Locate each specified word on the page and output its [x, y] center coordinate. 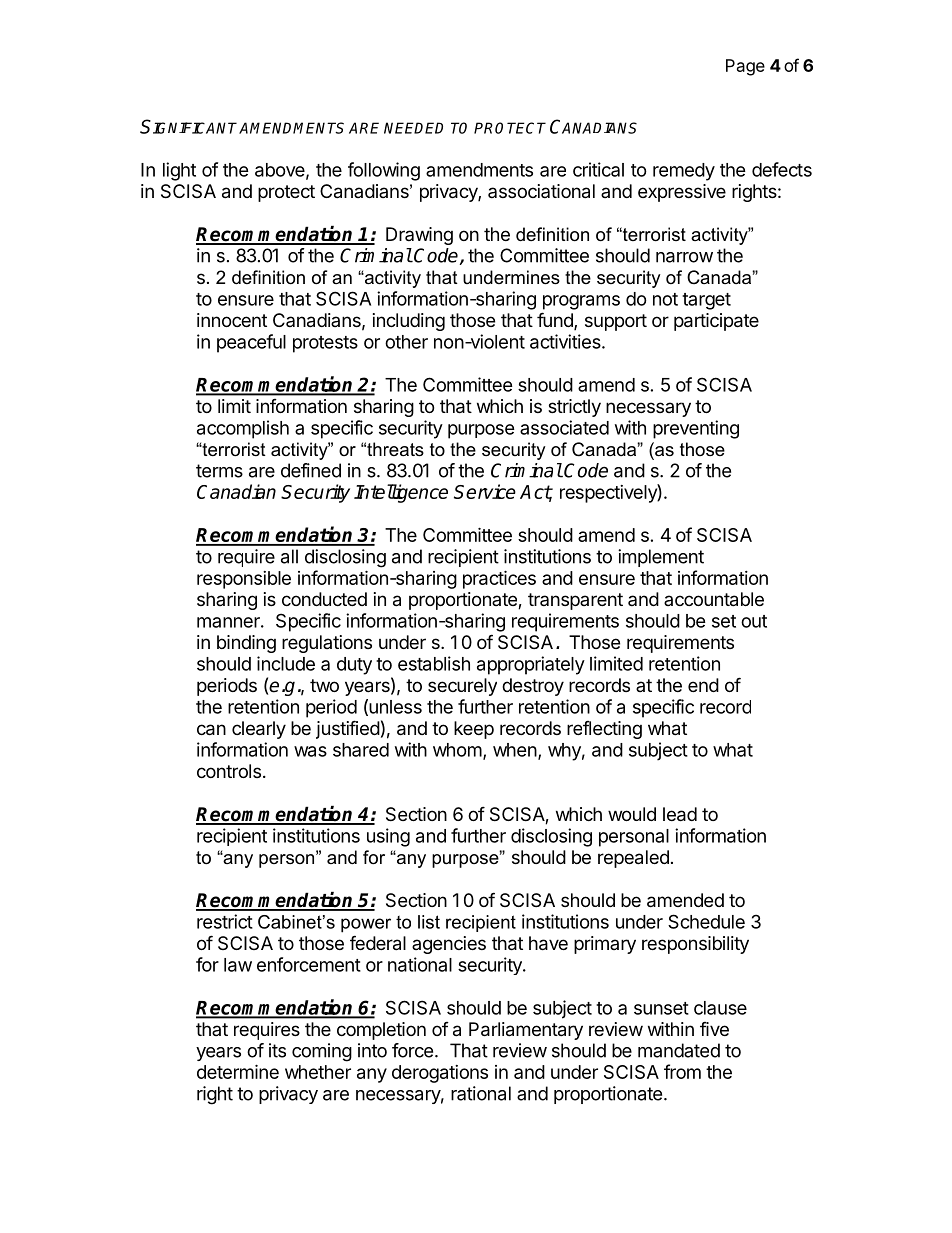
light [179, 171]
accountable [714, 599]
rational [481, 1093]
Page [745, 67]
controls [229, 771]
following [384, 171]
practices [499, 579]
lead [680, 814]
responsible [244, 580]
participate [716, 322]
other [406, 342]
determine [238, 1071]
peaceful [251, 343]
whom [457, 750]
